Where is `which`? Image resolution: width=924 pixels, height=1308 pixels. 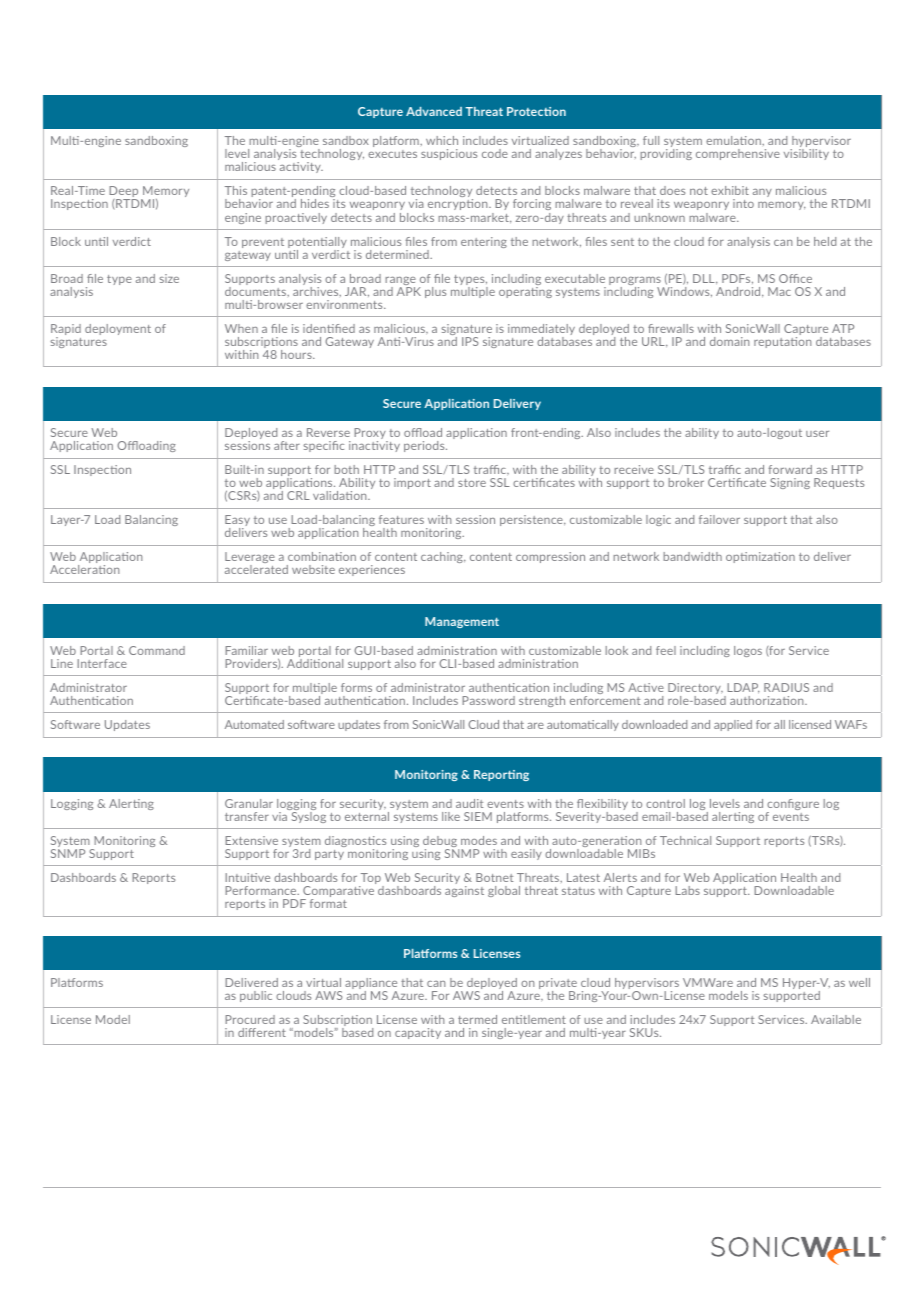 which is located at coordinates (442, 140).
